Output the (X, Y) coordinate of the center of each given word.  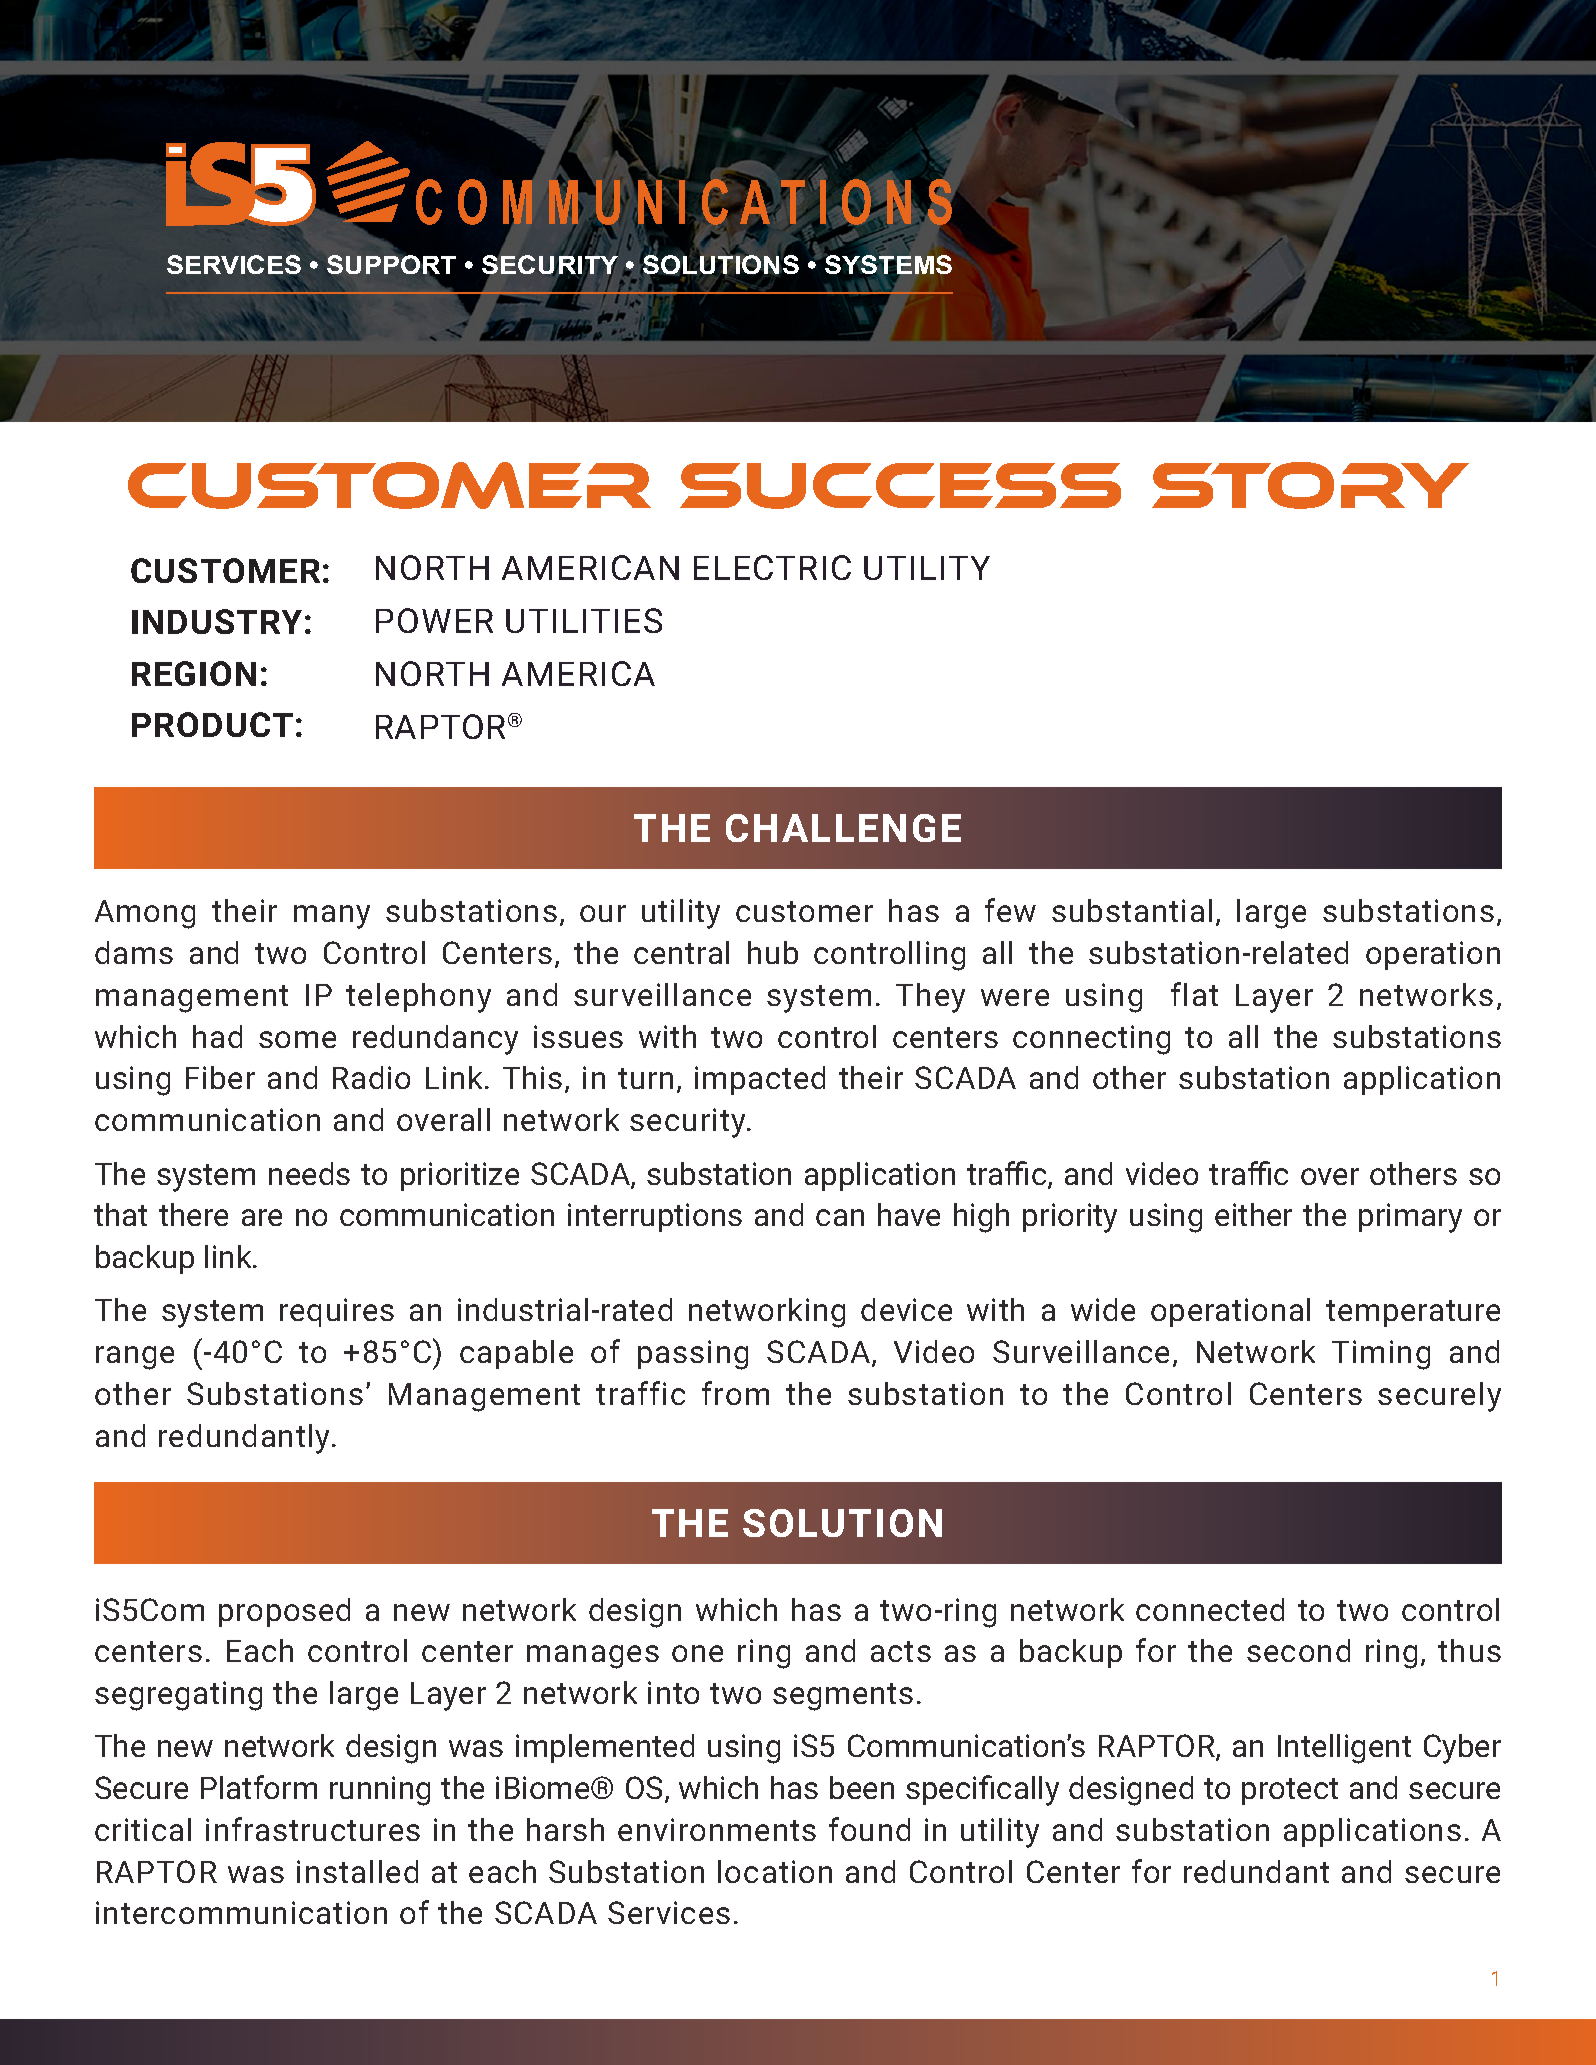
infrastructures (313, 1829)
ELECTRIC (772, 567)
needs (309, 1173)
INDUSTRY (217, 621)
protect (1290, 1791)
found (869, 1829)
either (1253, 1214)
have (909, 1214)
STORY (1310, 485)
